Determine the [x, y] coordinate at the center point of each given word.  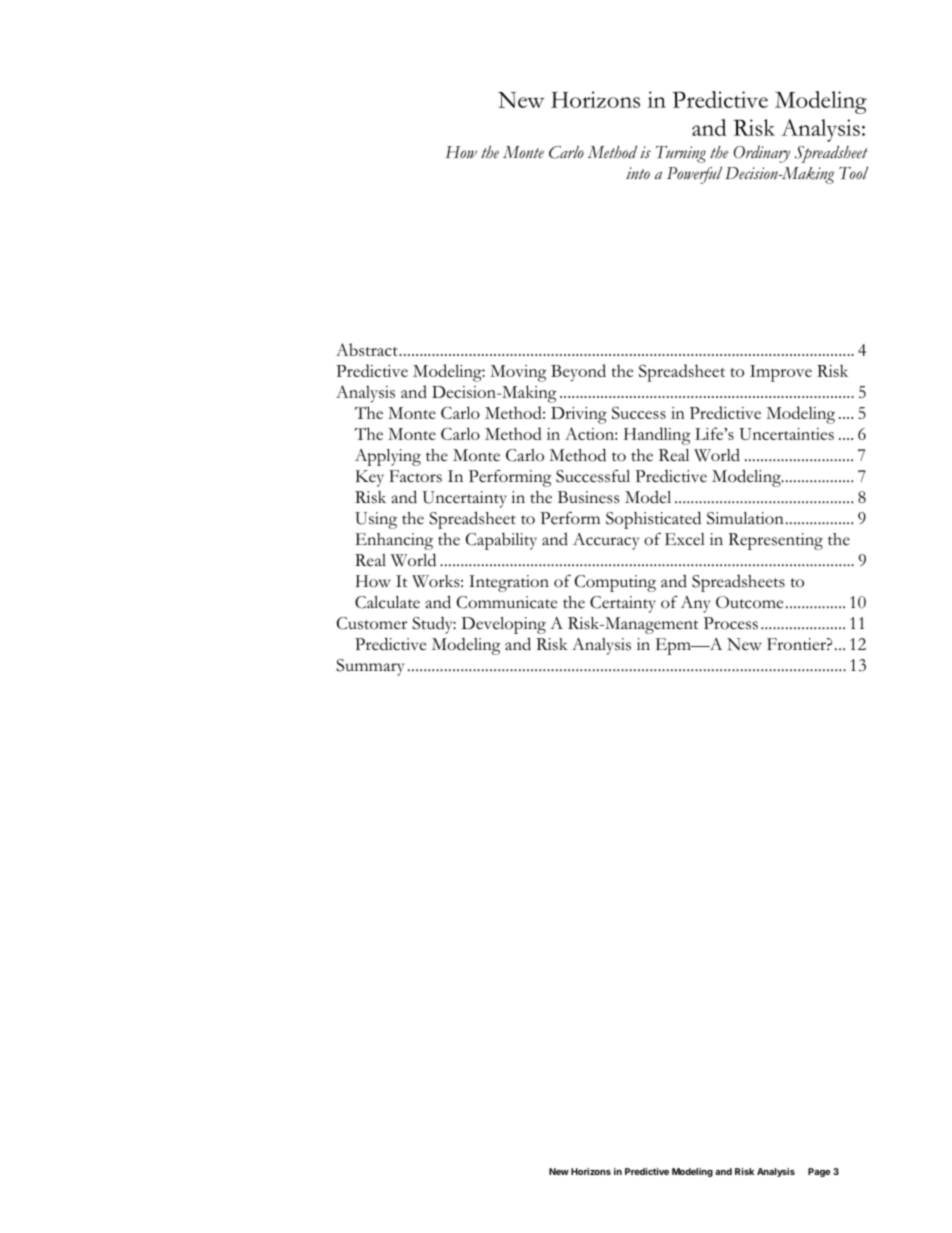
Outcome [749, 602]
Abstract [368, 349]
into [638, 173]
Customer [372, 623]
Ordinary [761, 154]
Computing [615, 583]
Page [819, 1172]
